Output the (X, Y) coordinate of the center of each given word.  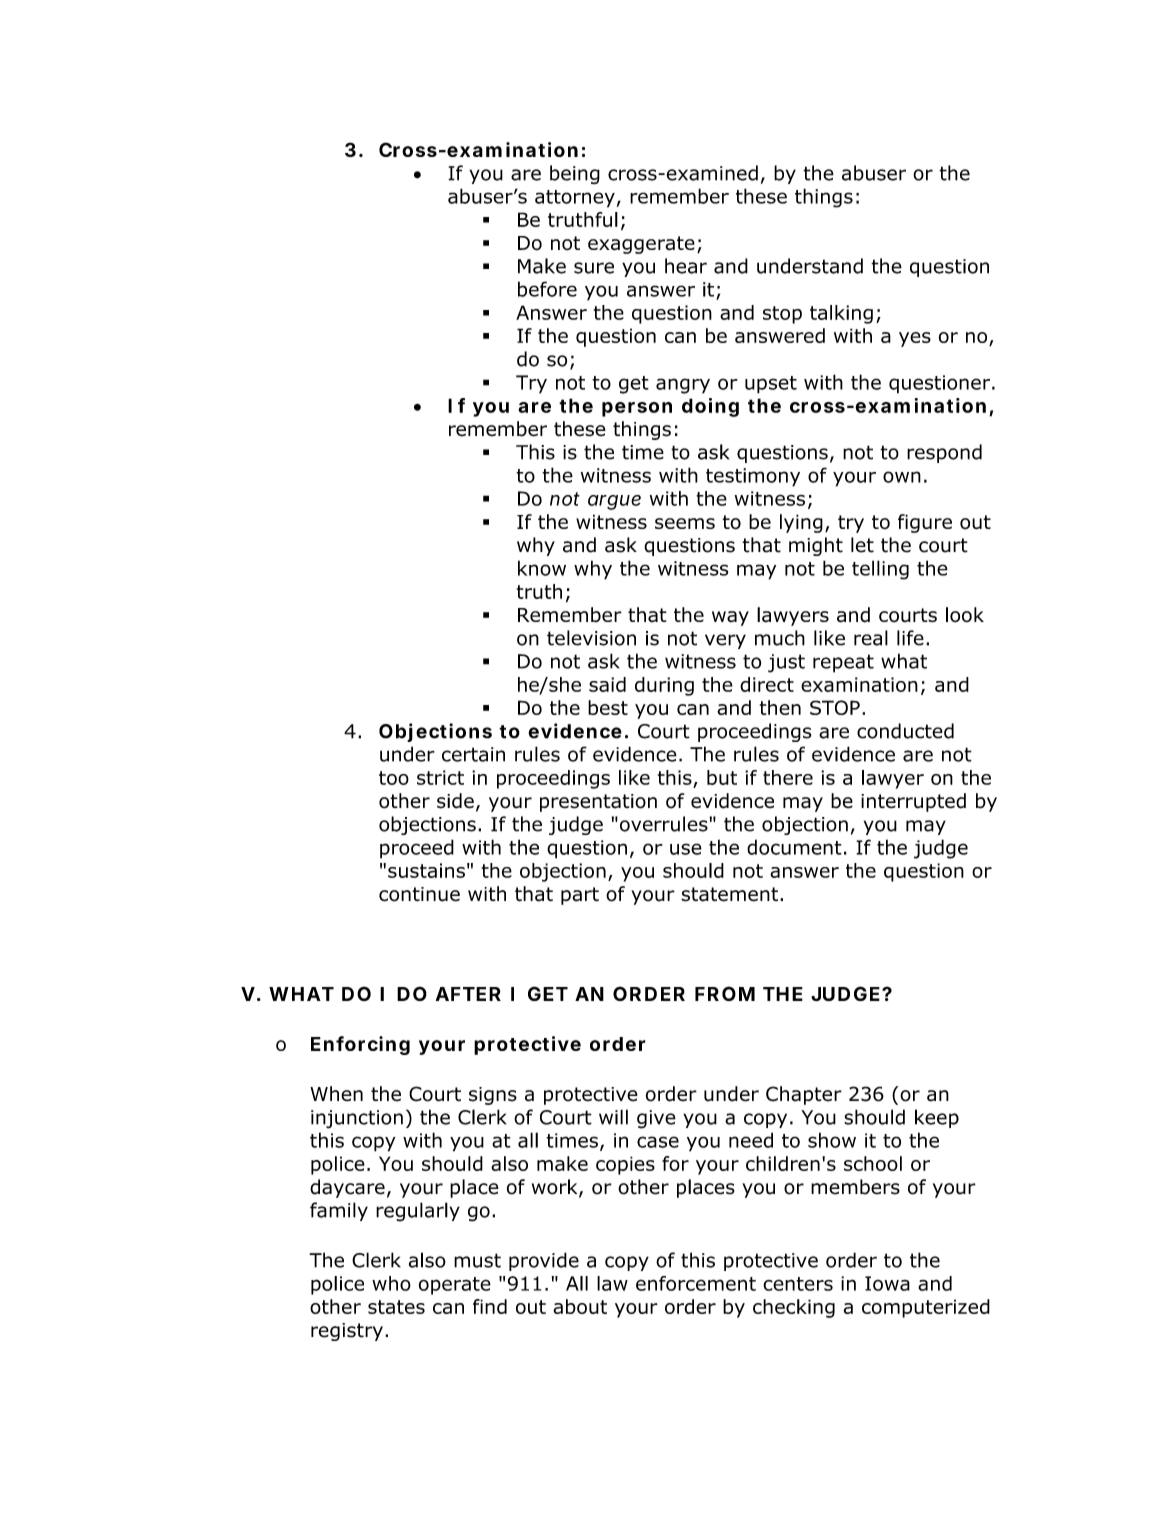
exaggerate (641, 245)
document (794, 847)
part (580, 896)
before (547, 289)
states (396, 1307)
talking (841, 314)
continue (419, 894)
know (542, 568)
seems (685, 523)
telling (880, 570)
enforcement (696, 1283)
